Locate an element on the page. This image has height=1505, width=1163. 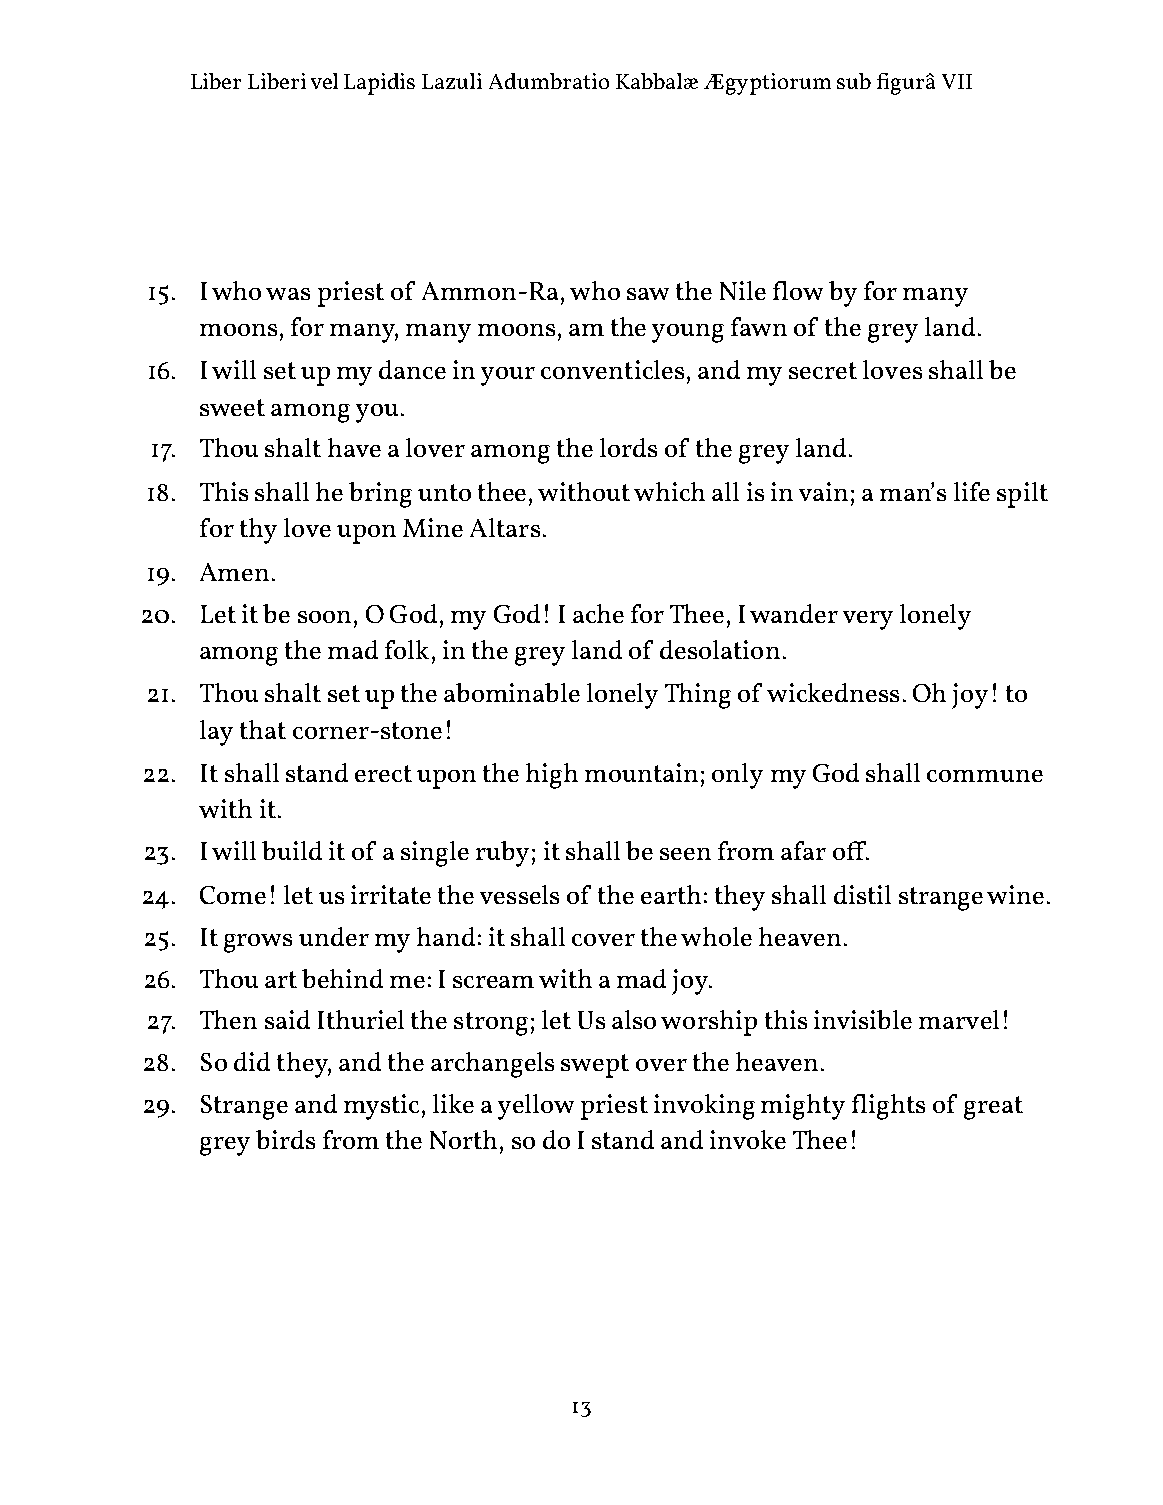
soon is located at coordinates (324, 617).
